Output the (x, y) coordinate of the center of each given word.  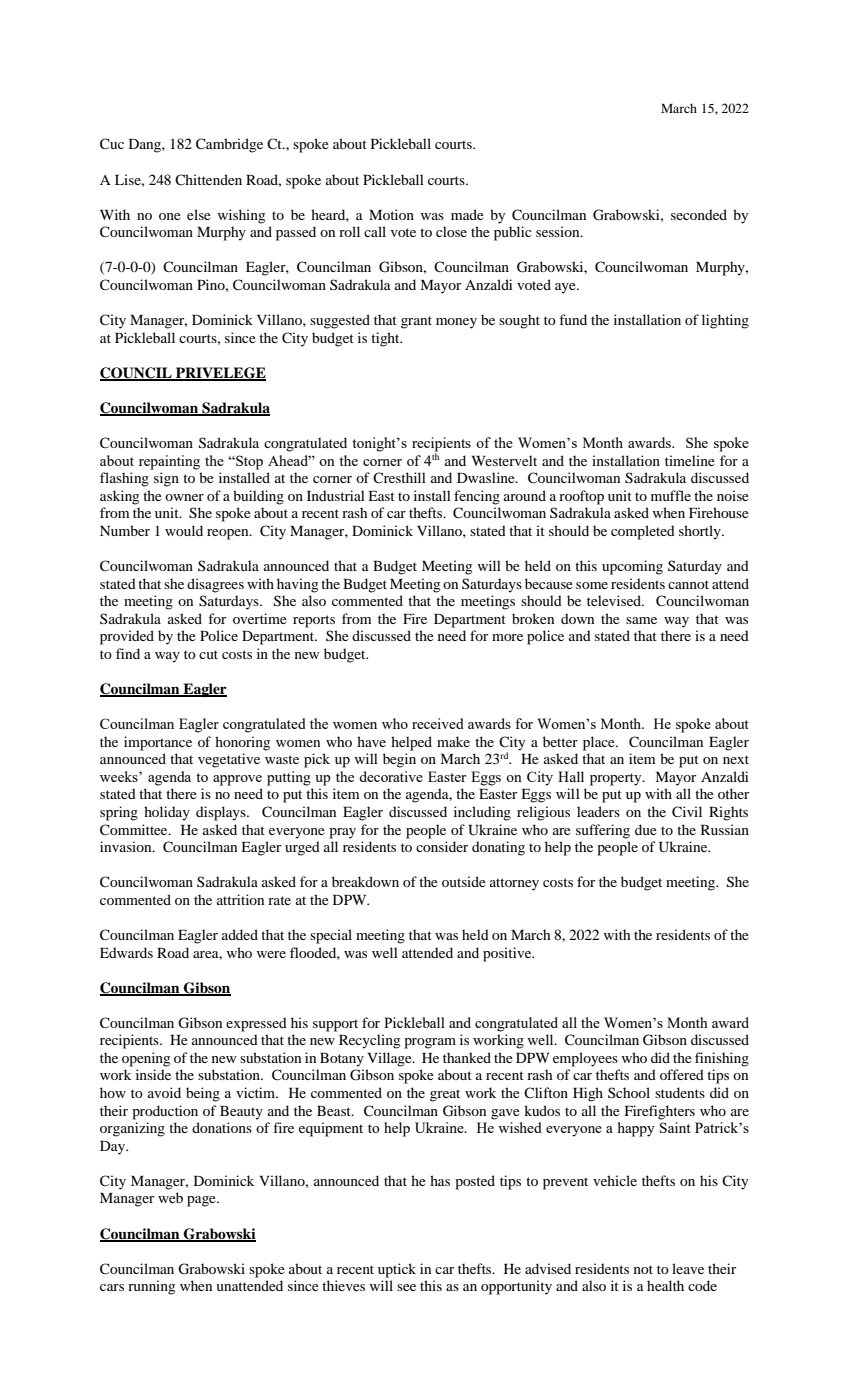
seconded (699, 214)
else (199, 214)
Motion (391, 214)
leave (688, 1268)
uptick (397, 1270)
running (151, 1287)
